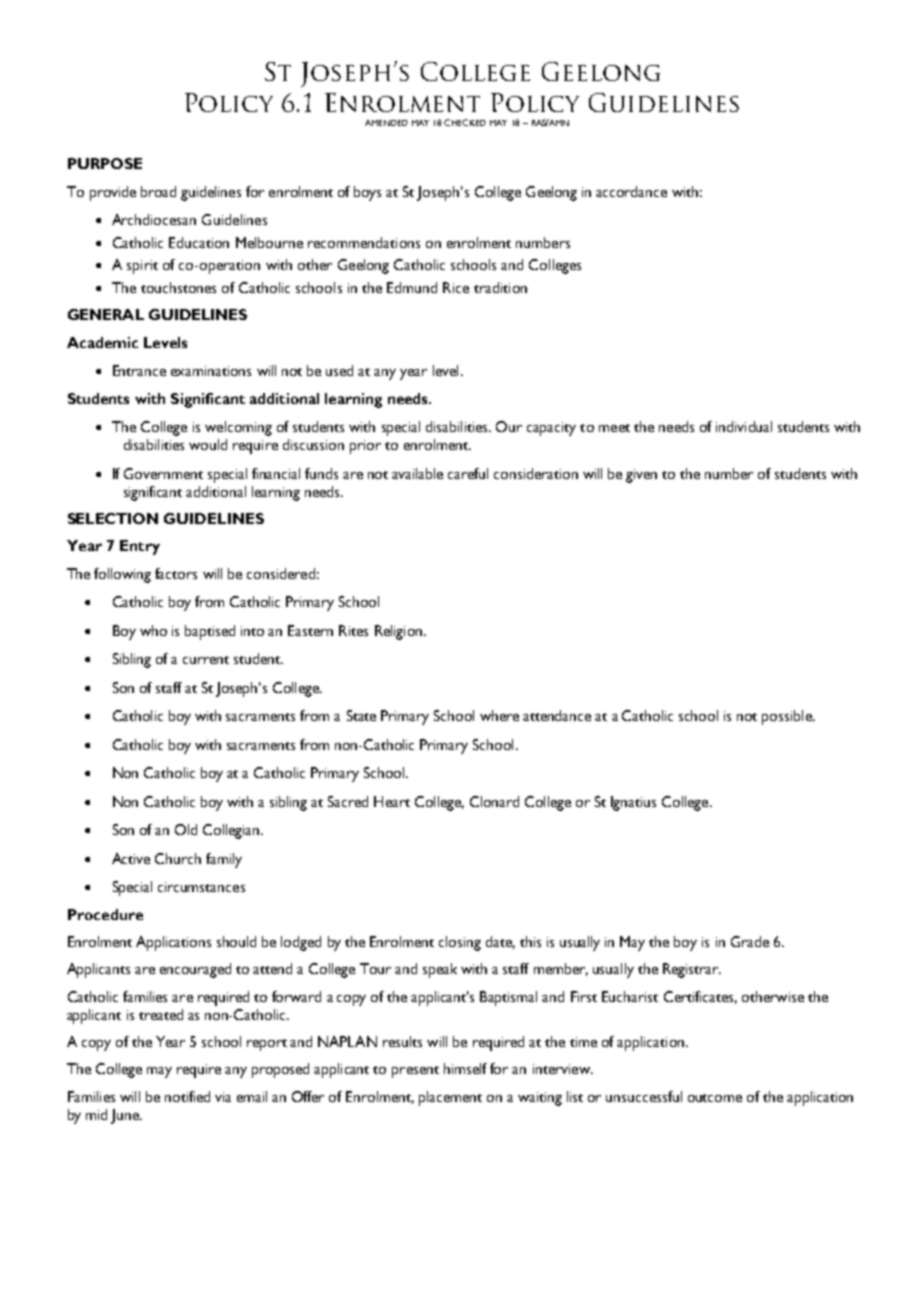 The image size is (924, 1308). What do you see at coordinates (465, 122) in the screenshot?
I see `CHECKED` at bounding box center [465, 122].
